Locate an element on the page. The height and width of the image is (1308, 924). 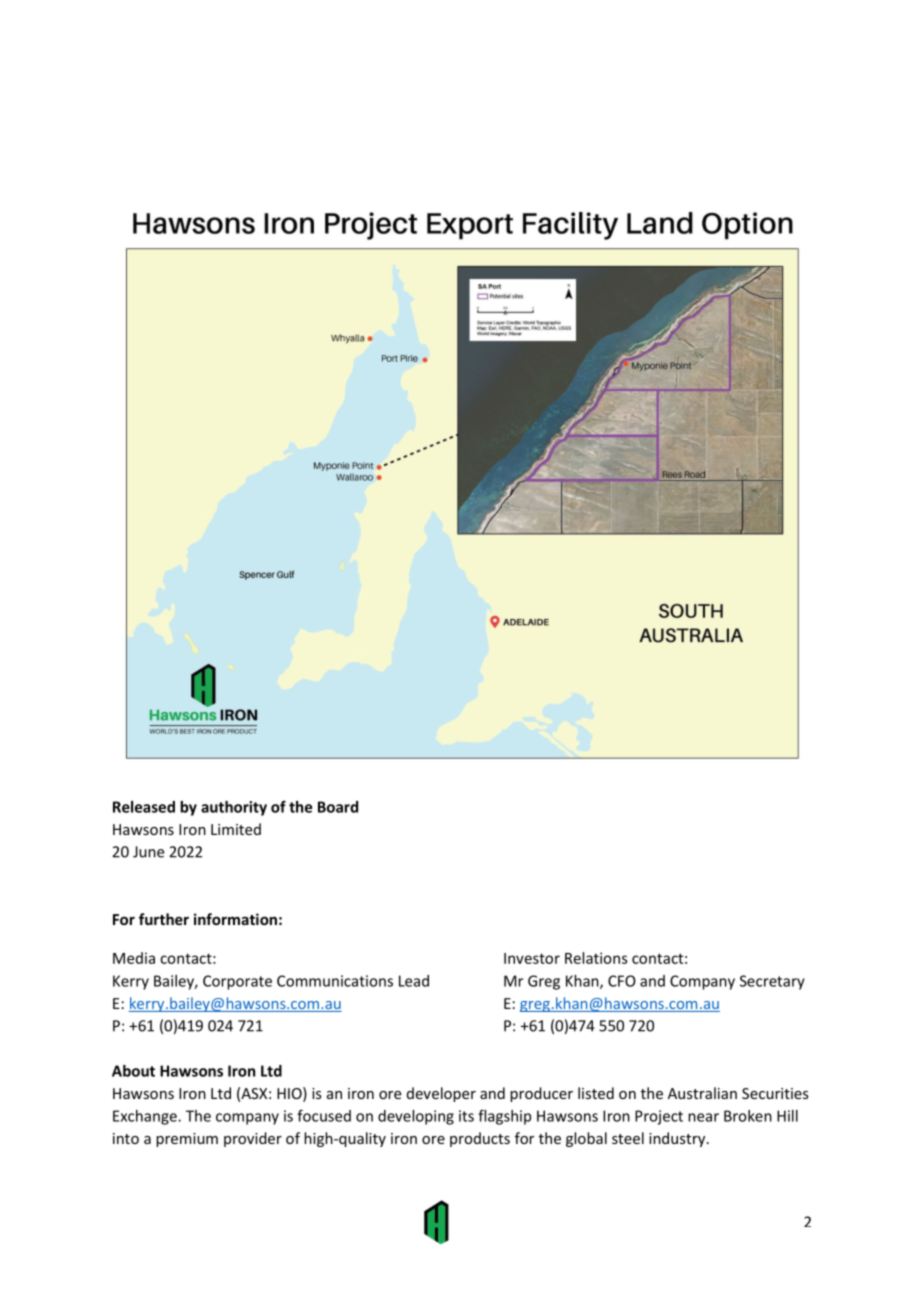
Secretary is located at coordinates (772, 982).
